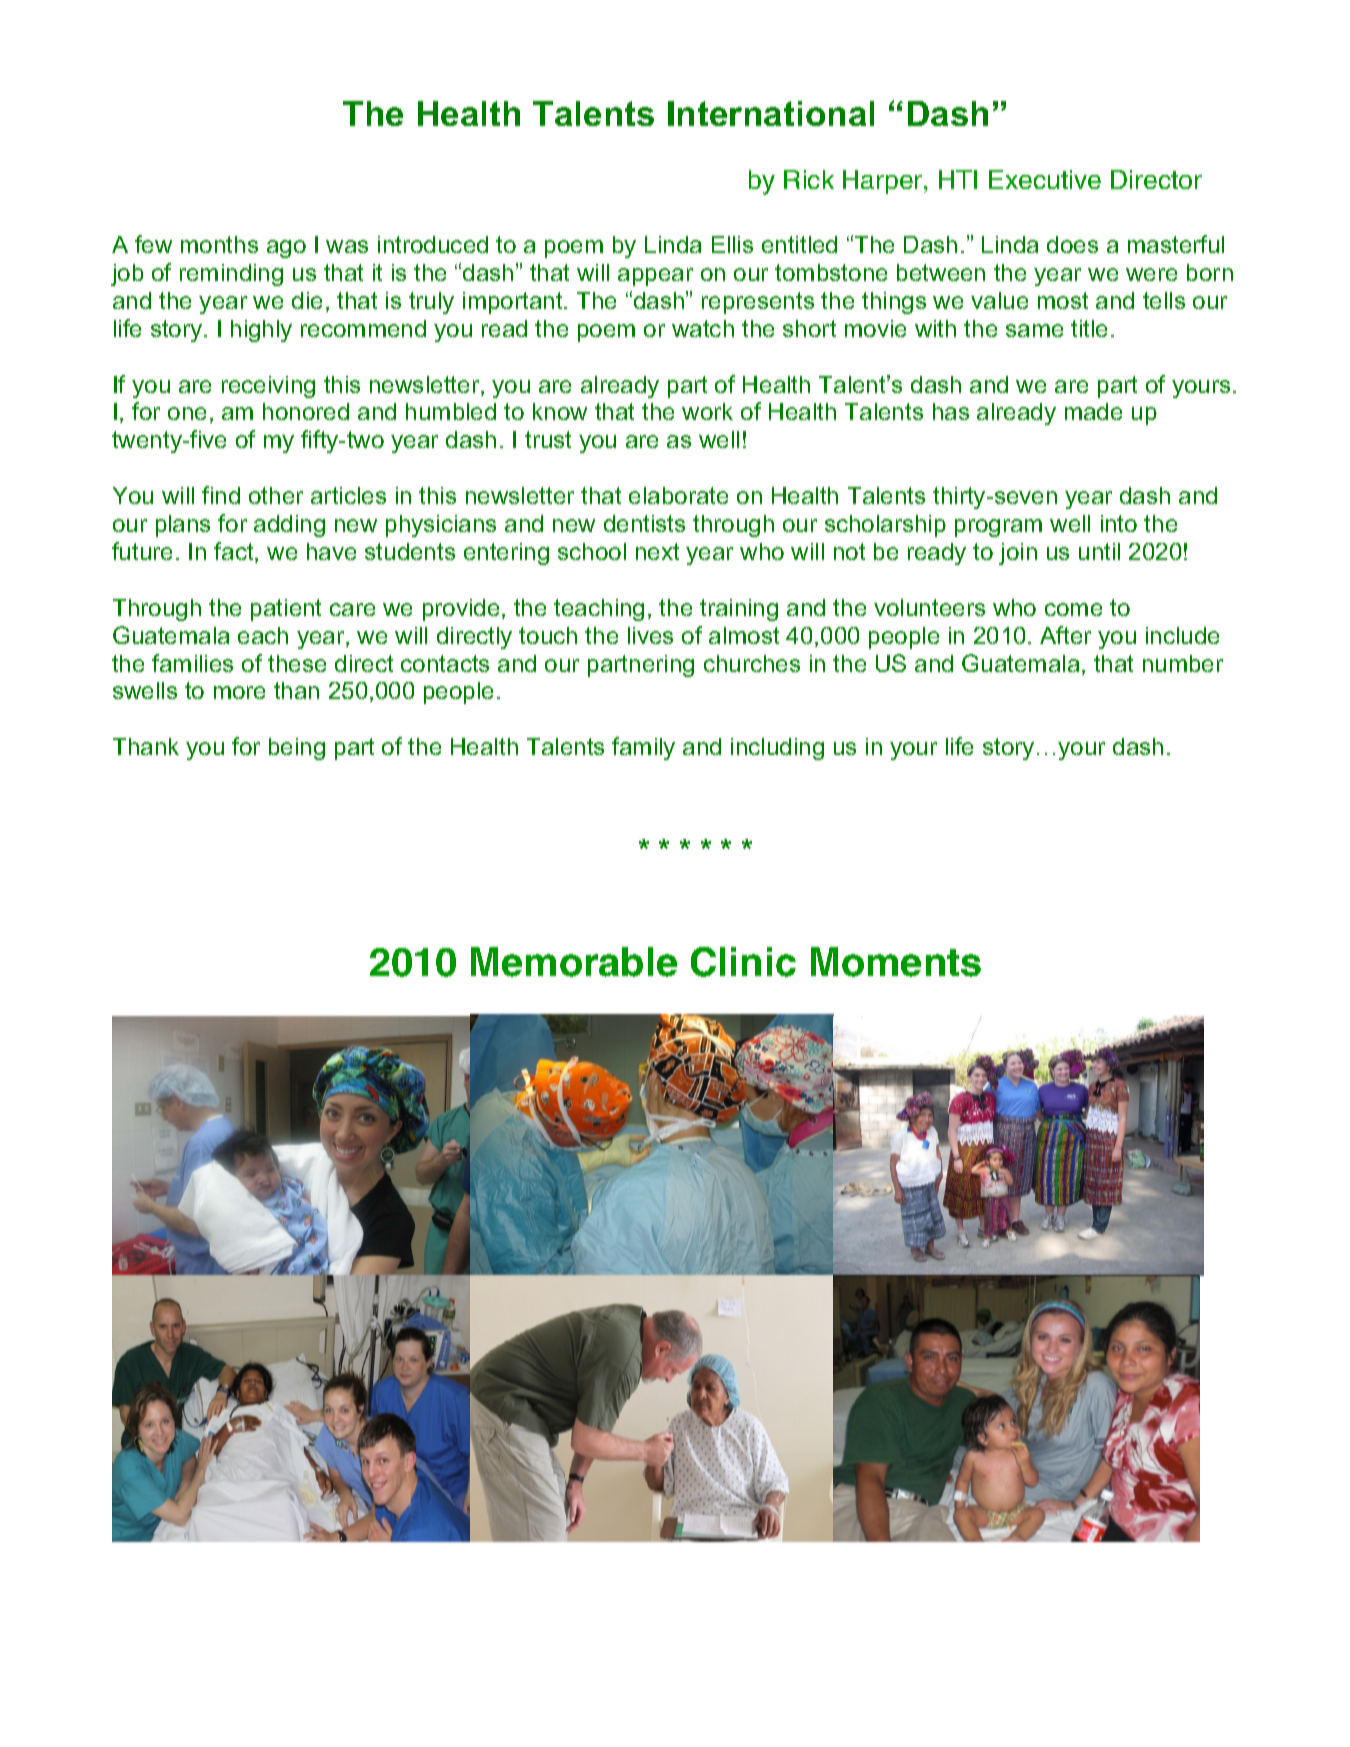 The image size is (1350, 1747). I want to click on fact, so click(235, 552).
